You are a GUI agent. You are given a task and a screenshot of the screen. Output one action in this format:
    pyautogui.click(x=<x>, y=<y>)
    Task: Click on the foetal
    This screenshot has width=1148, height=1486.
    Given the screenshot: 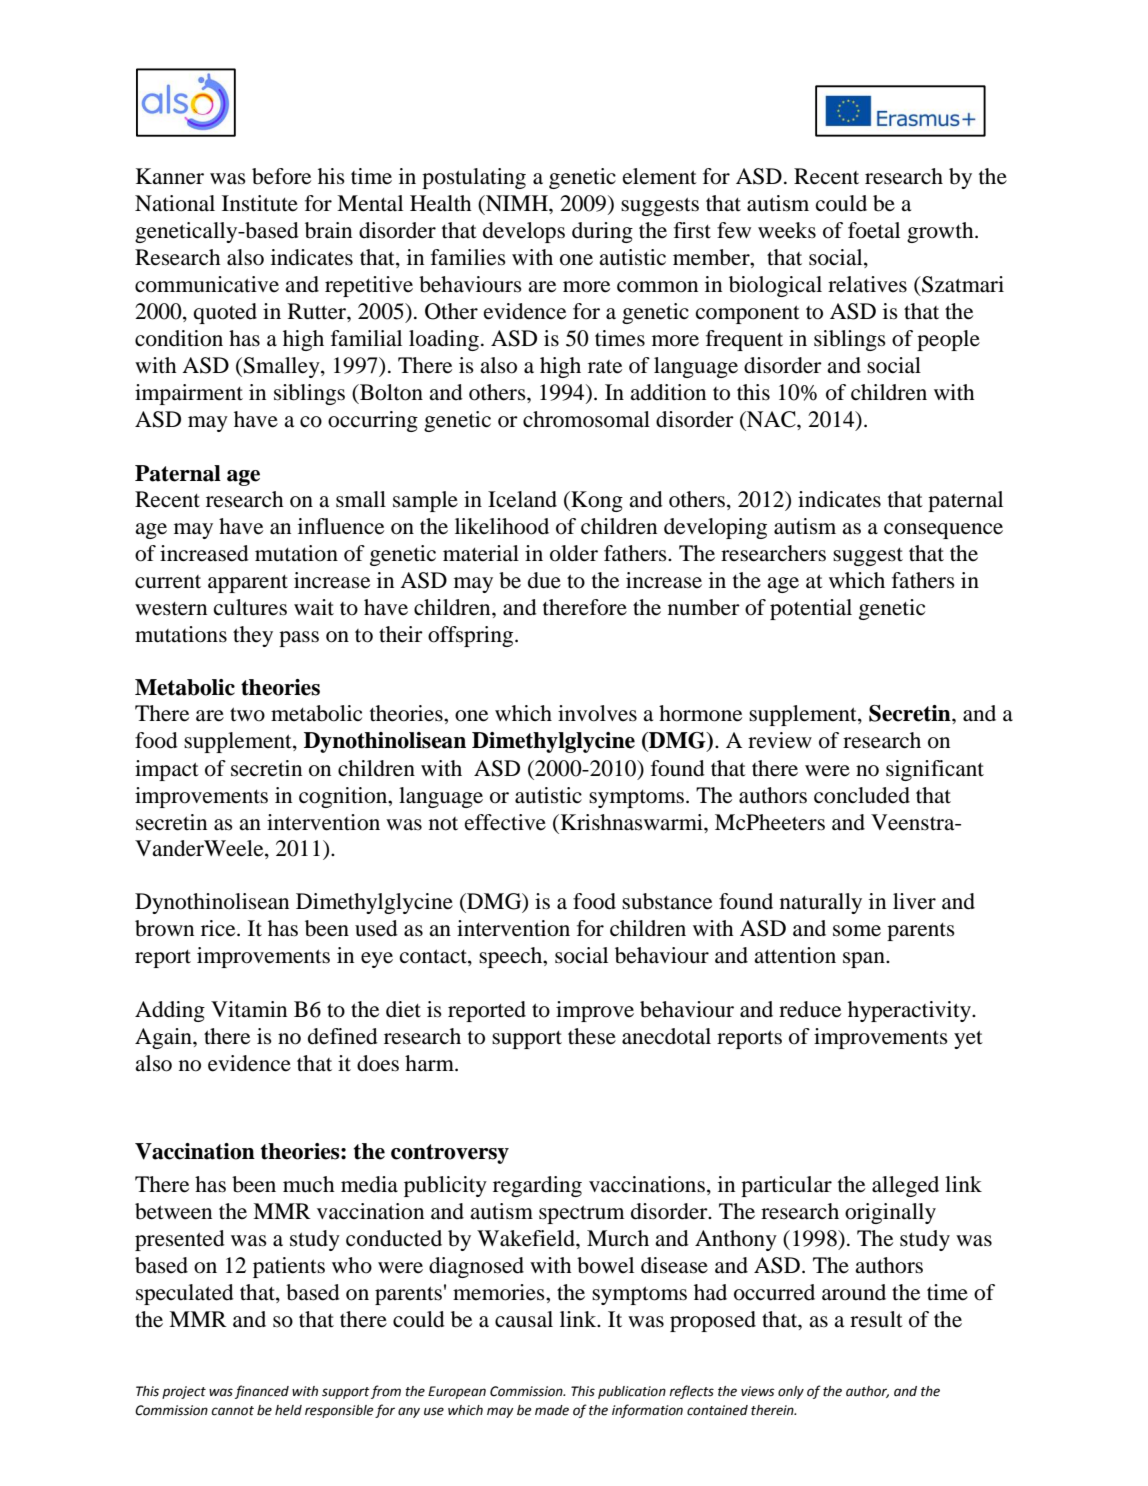 What is the action you would take?
    pyautogui.click(x=874, y=230)
